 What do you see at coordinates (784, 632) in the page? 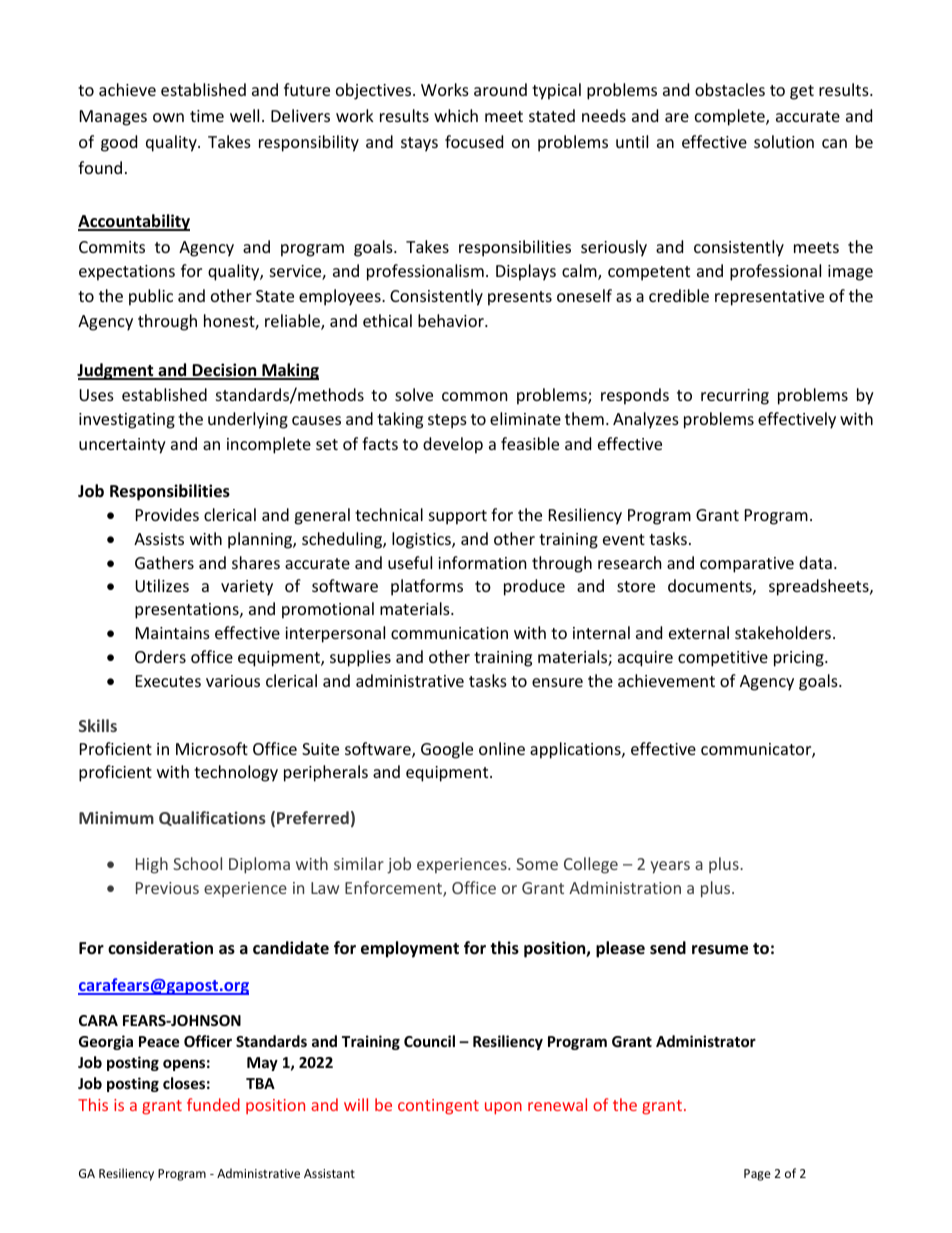
I see `stakeholders` at bounding box center [784, 632].
